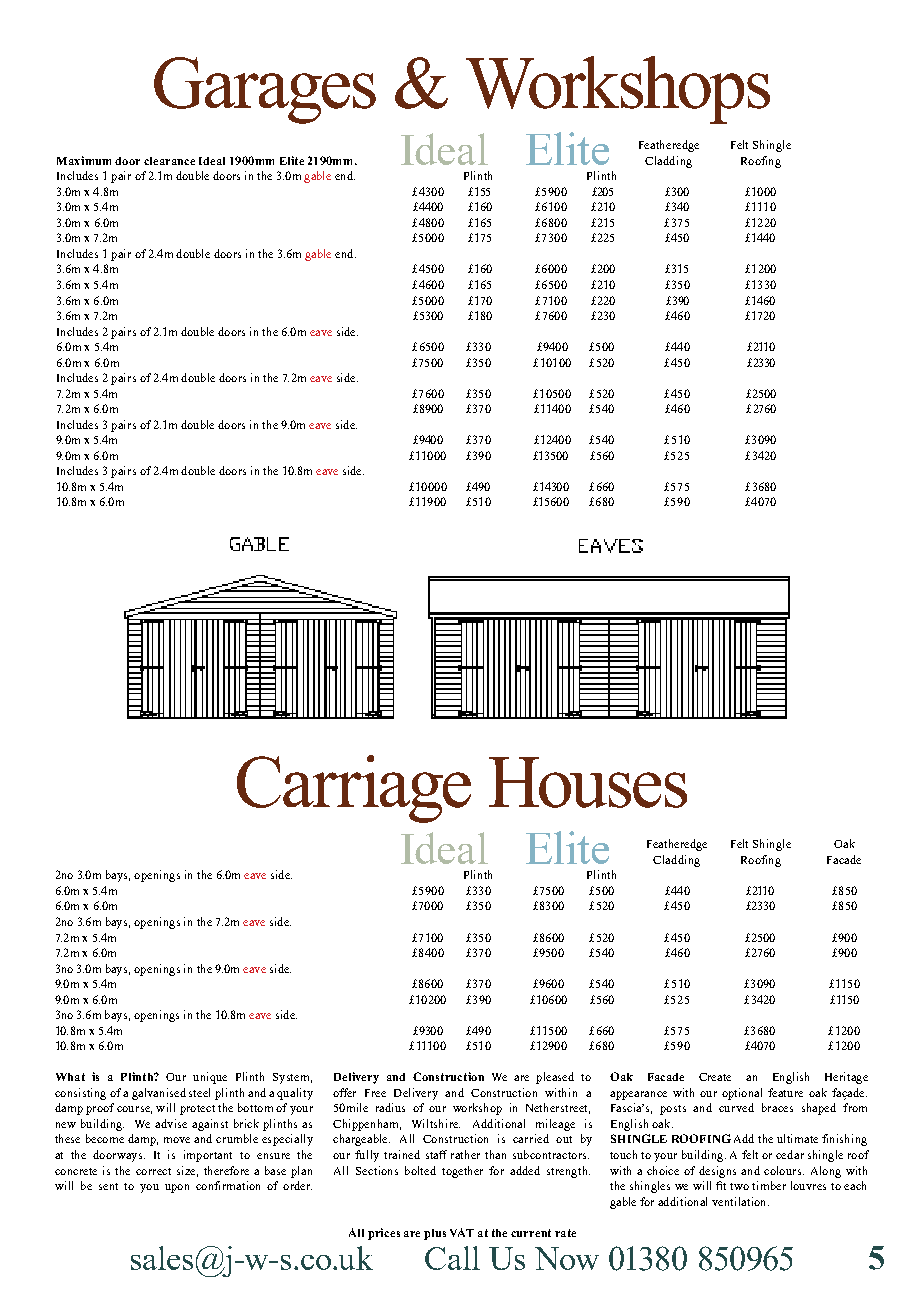  I want to click on clearance, so click(169, 161).
